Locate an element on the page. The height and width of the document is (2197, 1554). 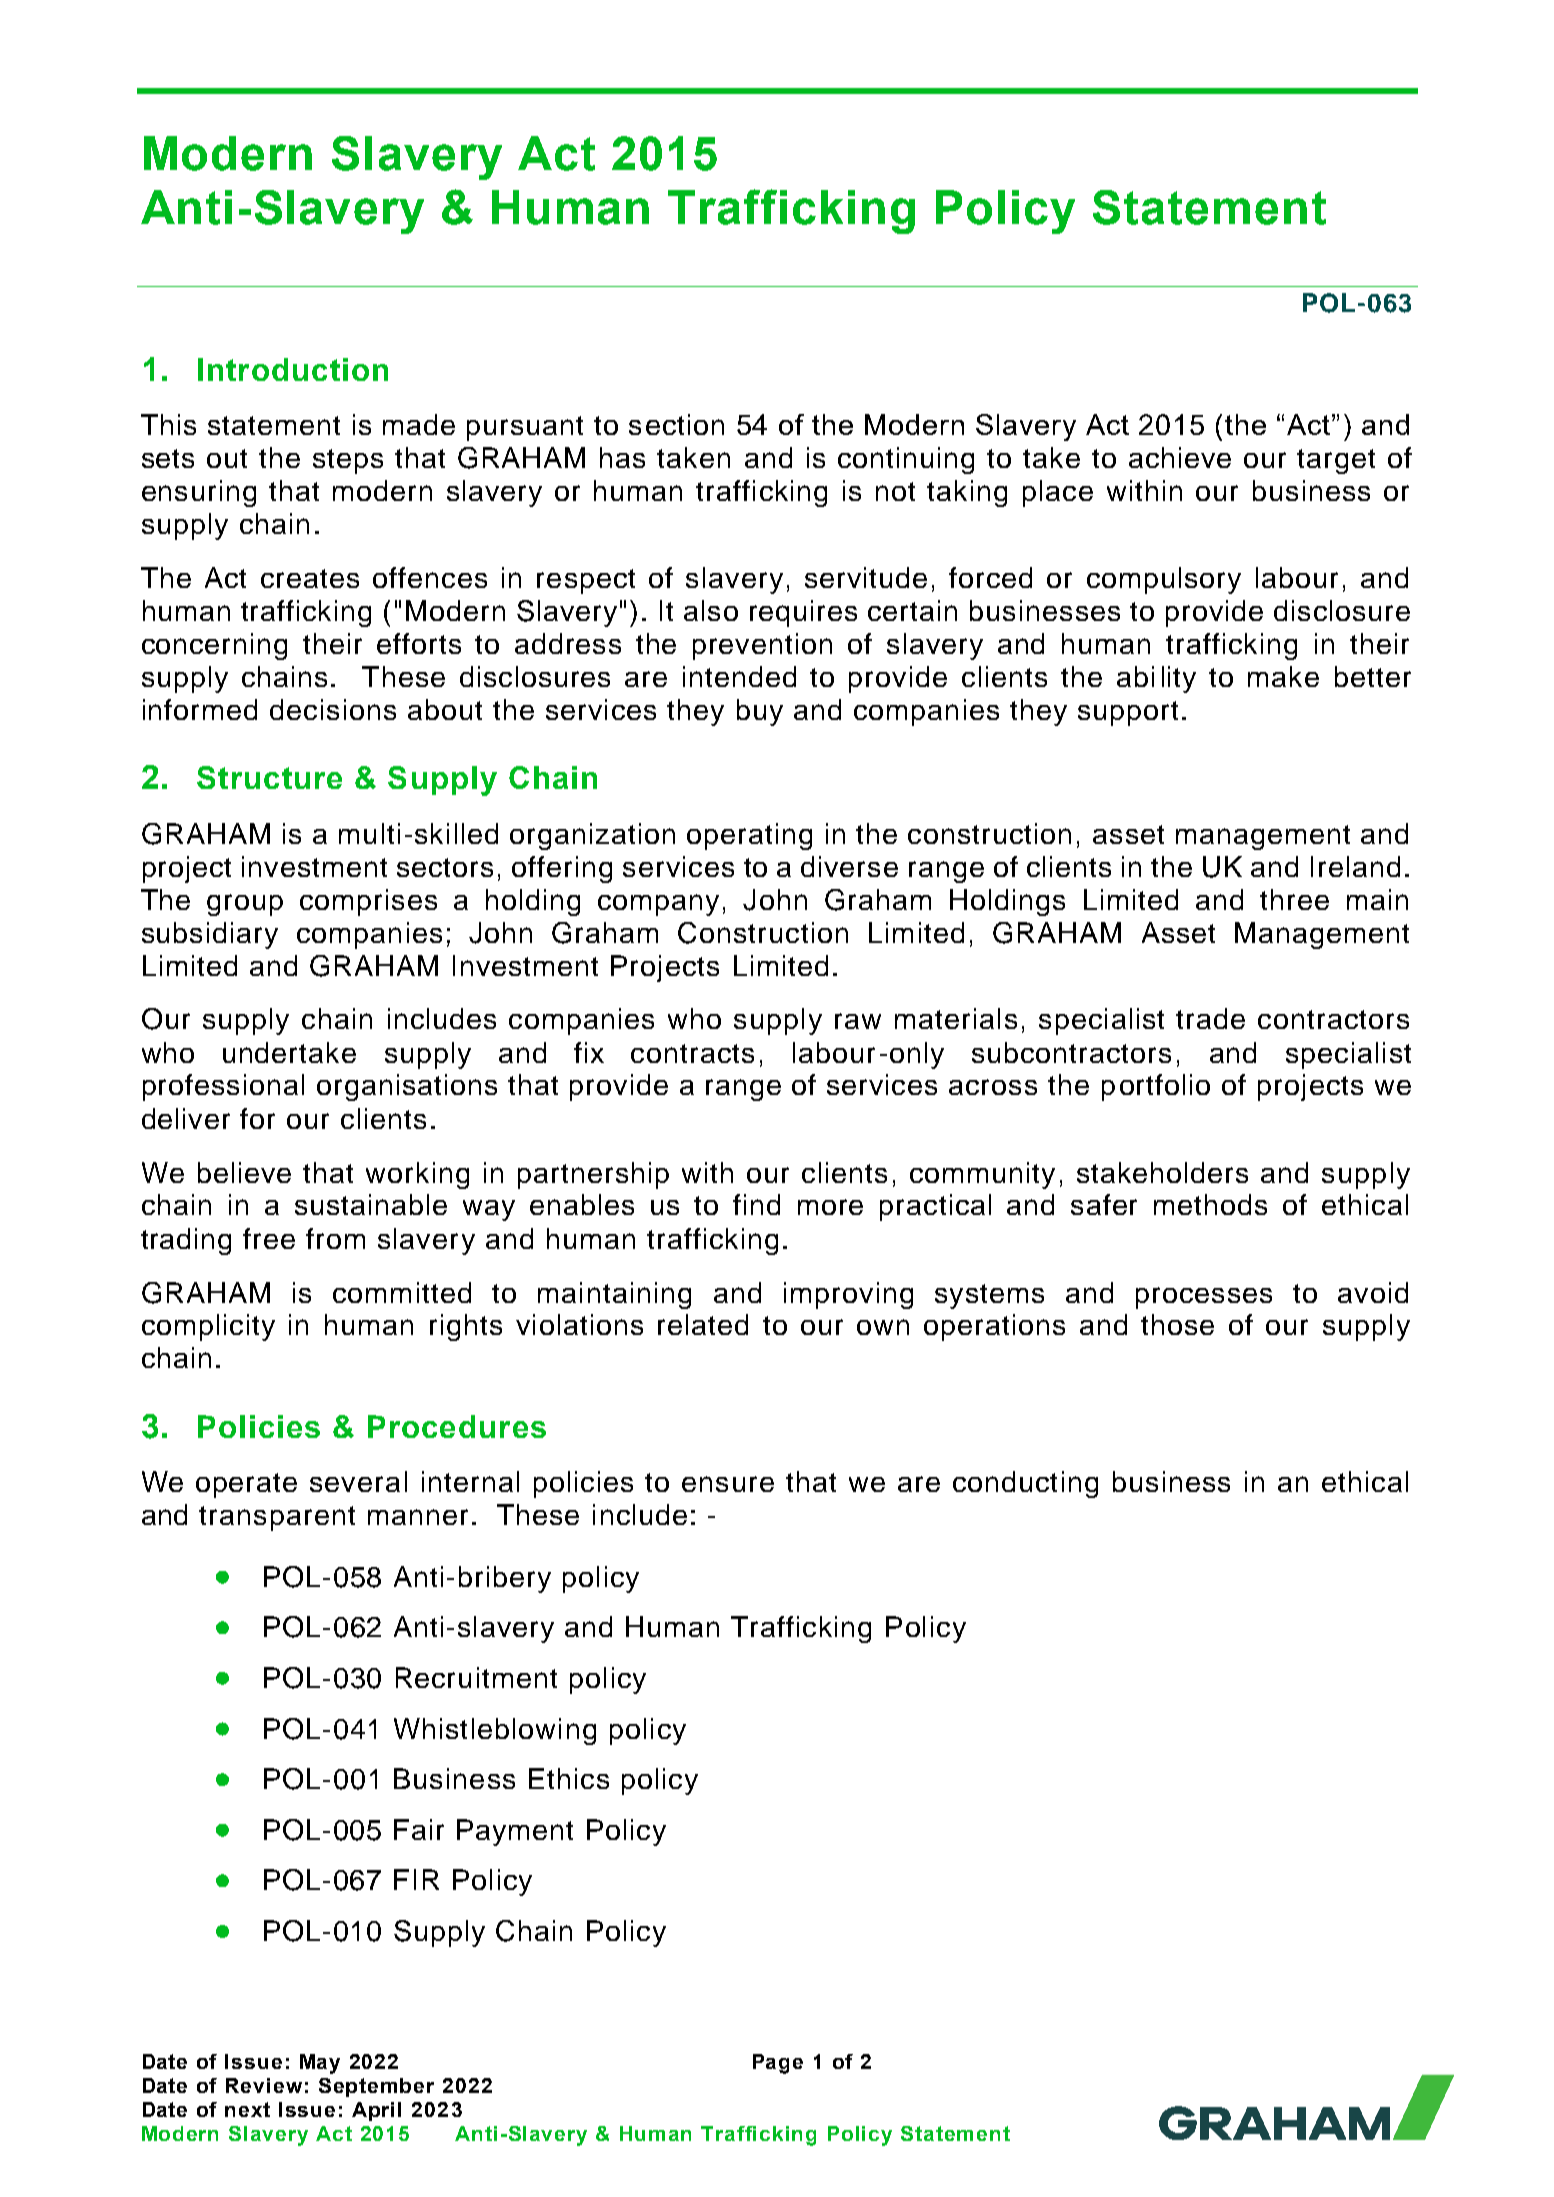
conducting is located at coordinates (1025, 1484).
